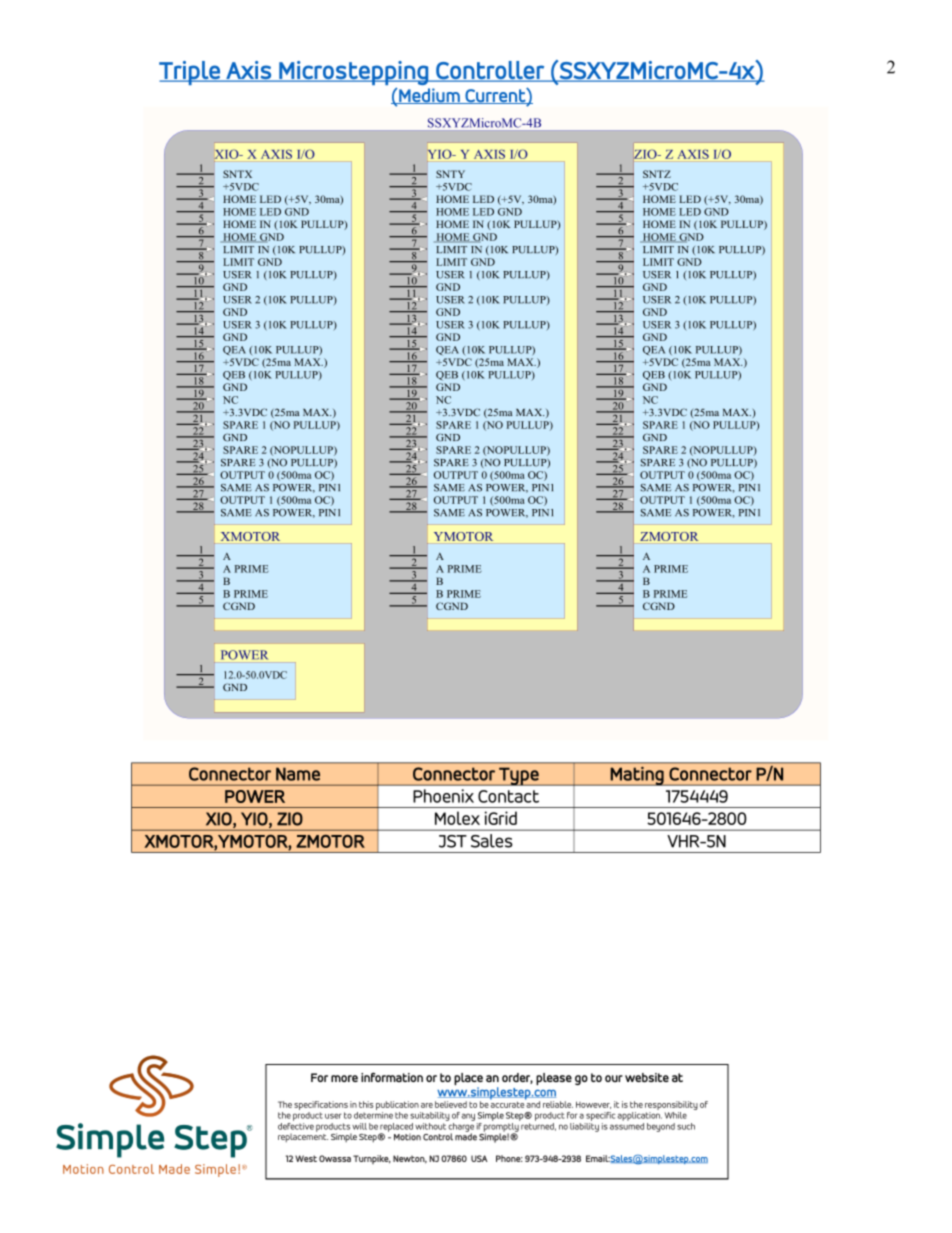 This page has height=1233, width=952. What do you see at coordinates (190, 73) in the page?
I see `Triple` at bounding box center [190, 73].
